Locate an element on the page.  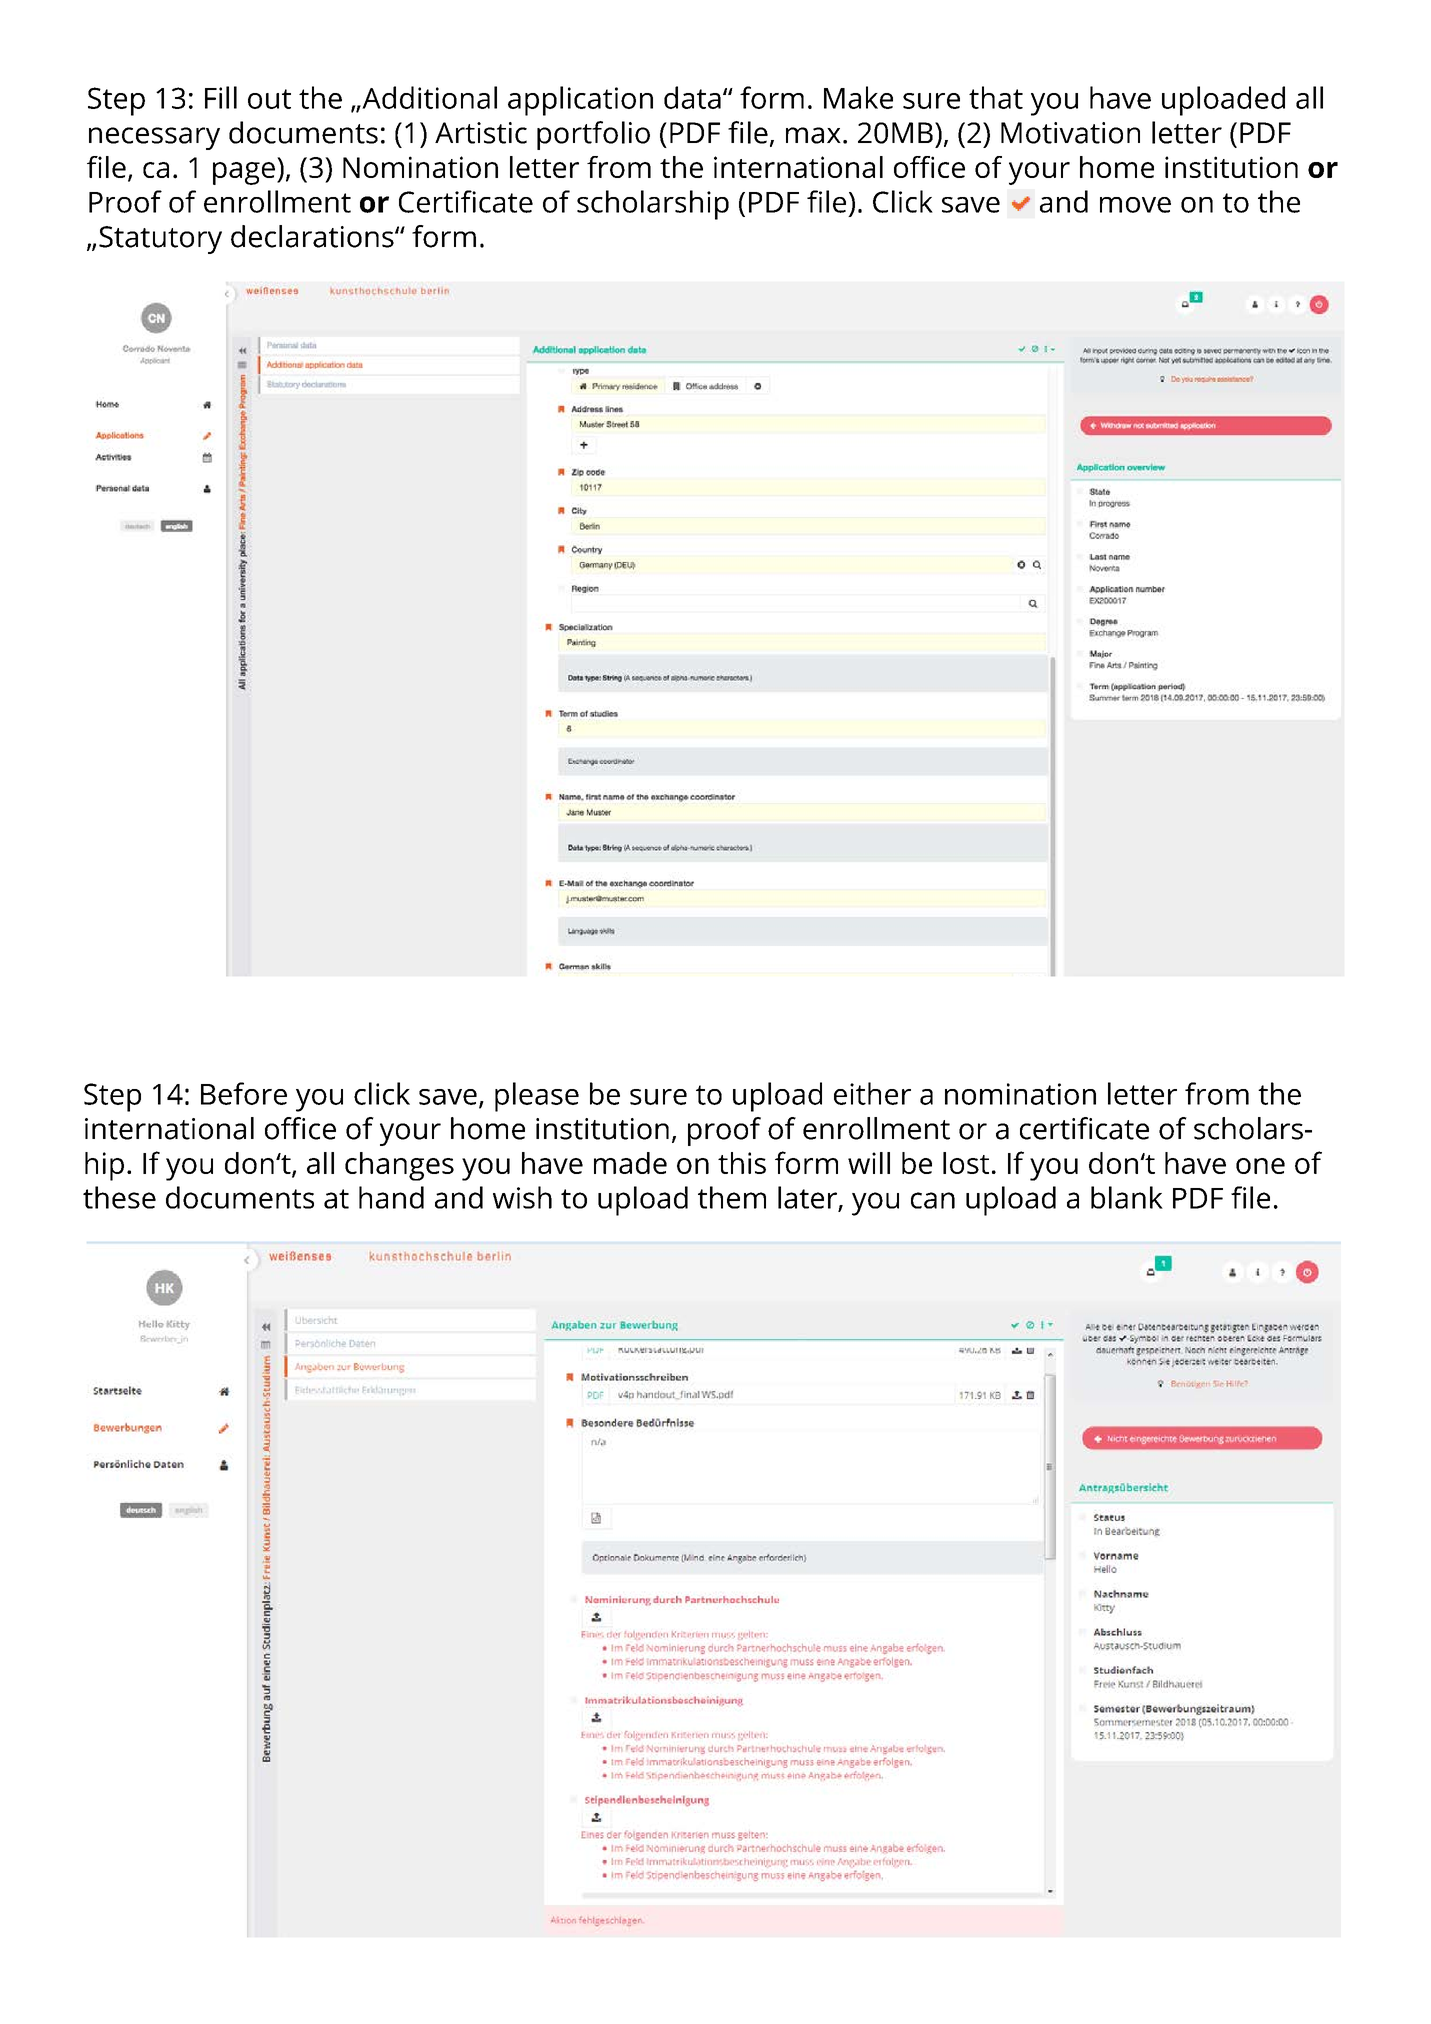
either is located at coordinates (872, 1093).
